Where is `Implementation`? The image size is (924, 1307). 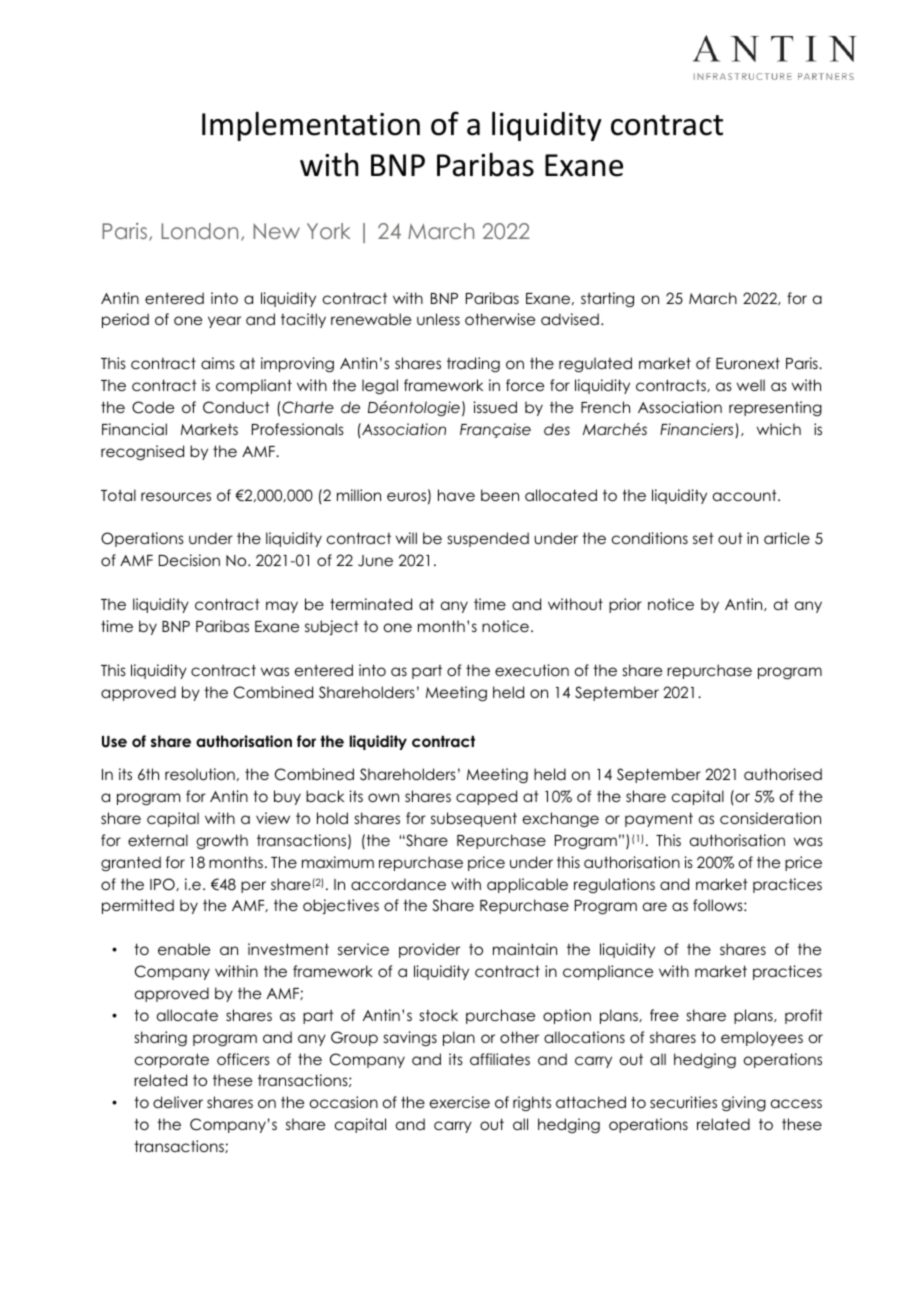 Implementation is located at coordinates (311, 126).
